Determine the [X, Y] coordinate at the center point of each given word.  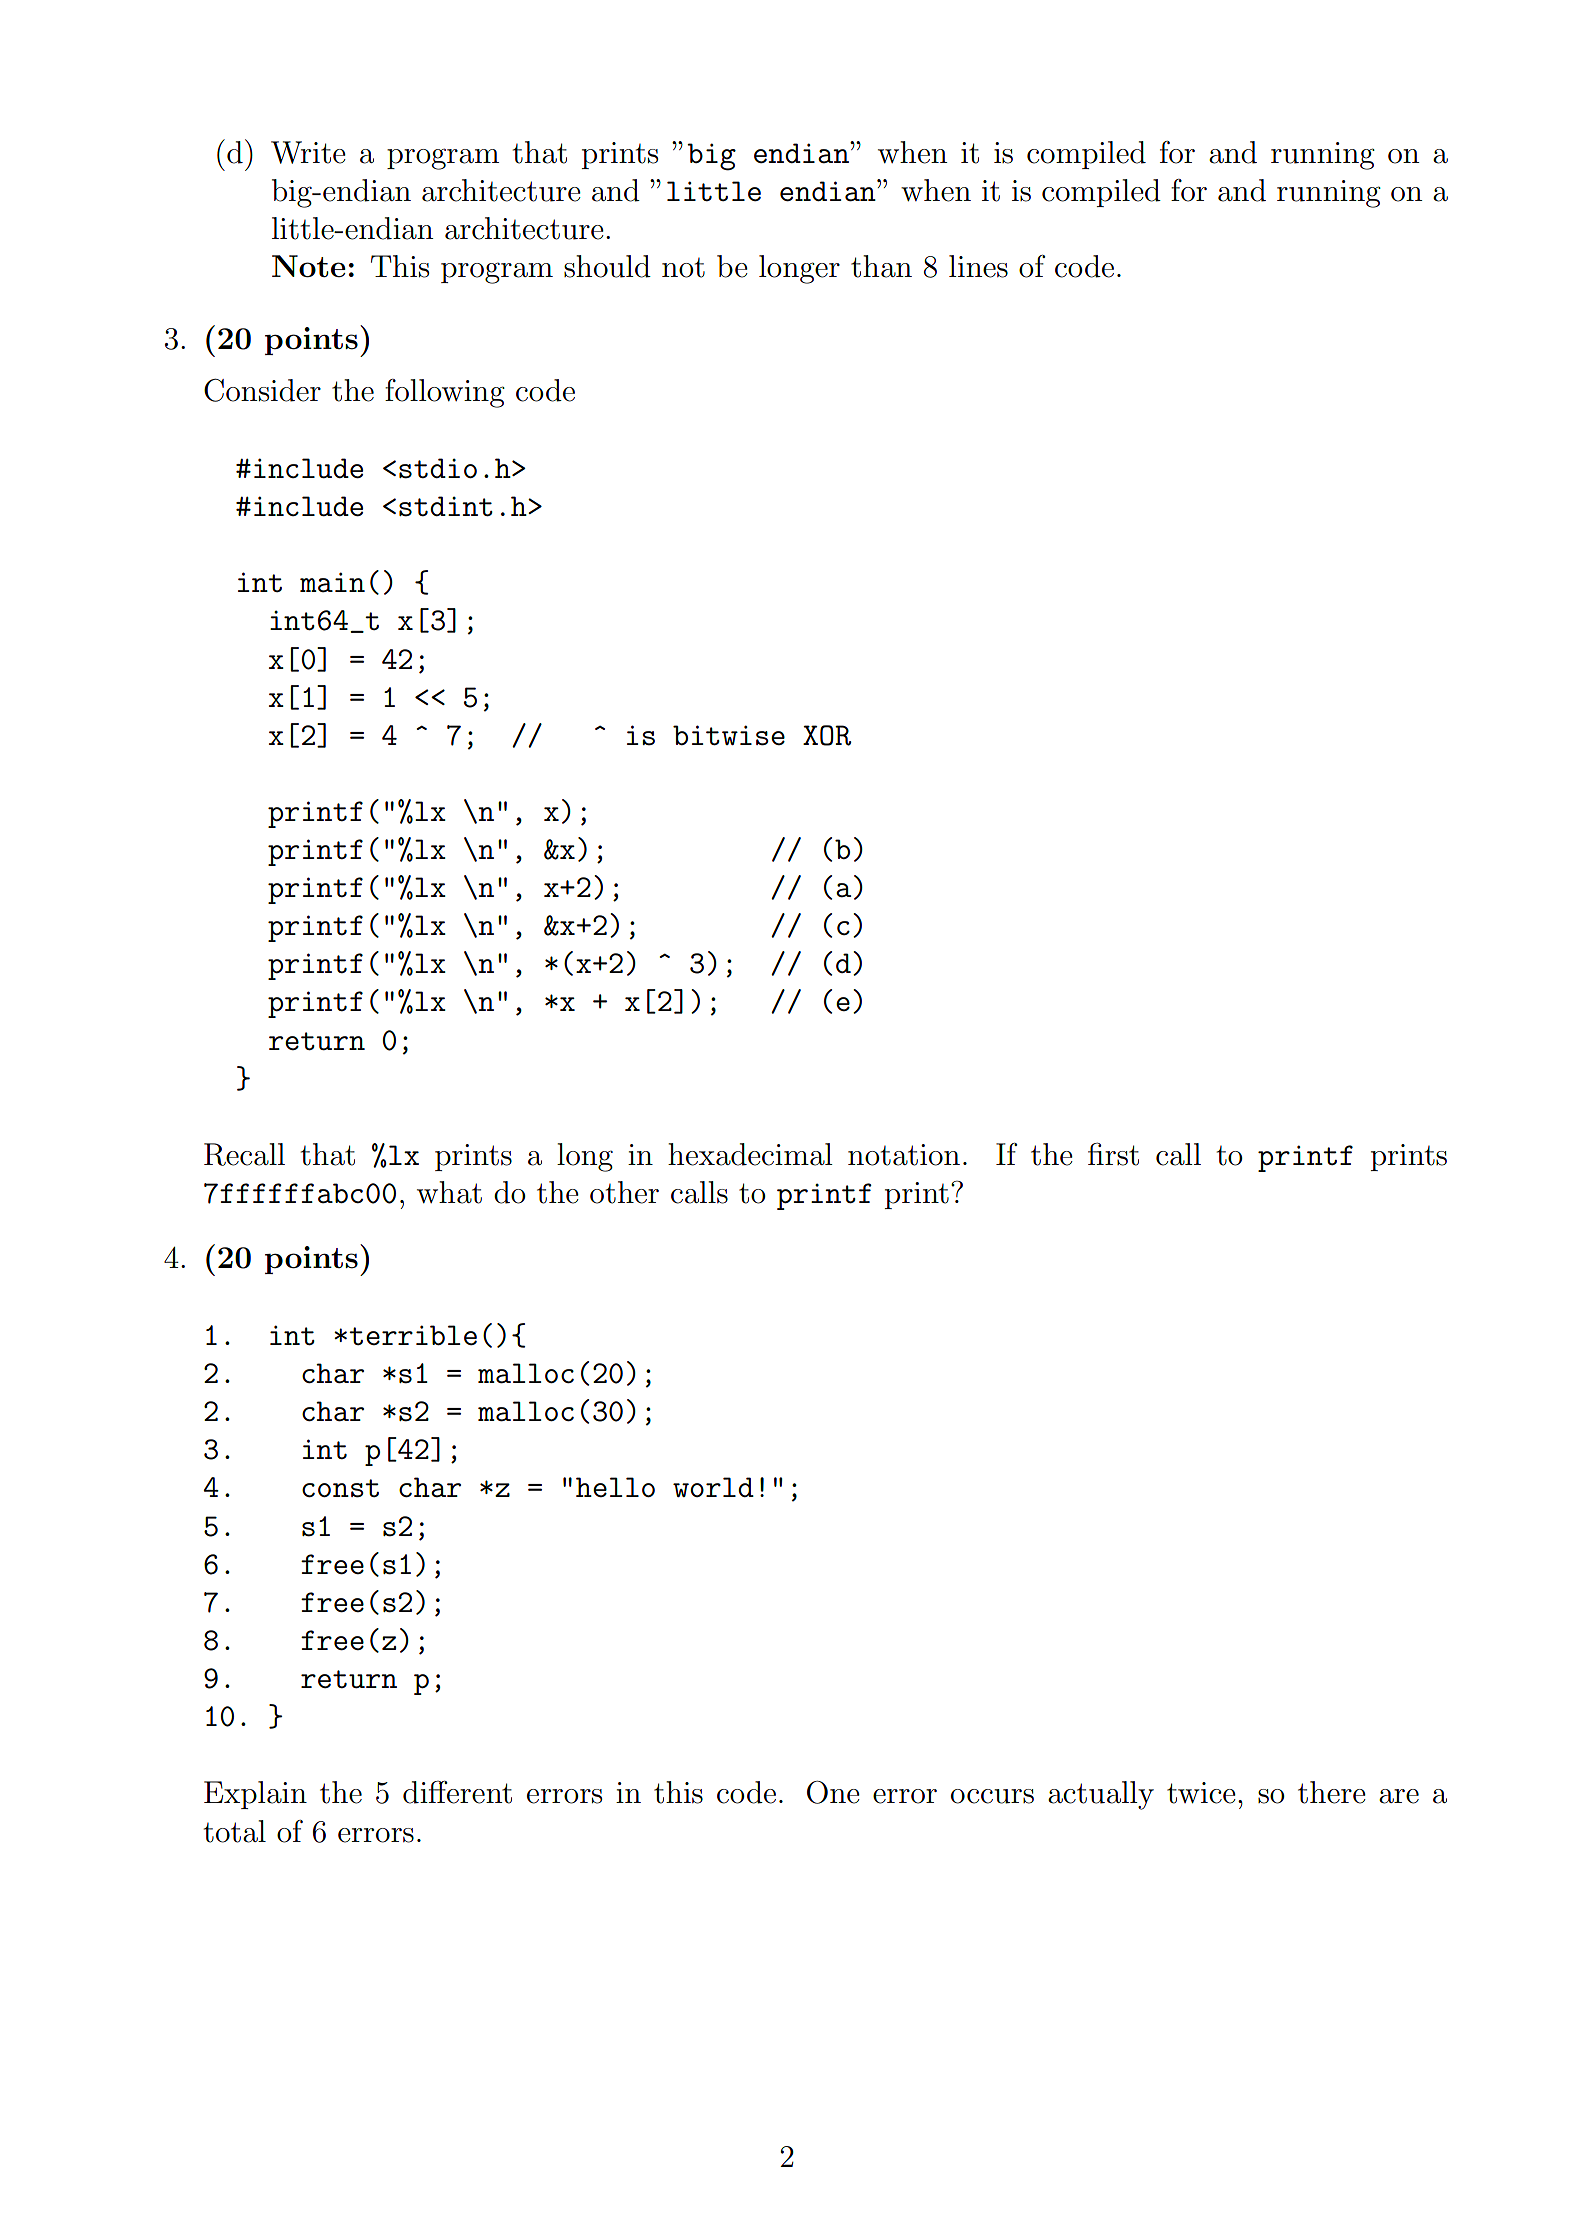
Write [308, 152]
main [332, 582]
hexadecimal [750, 1154]
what [449, 1192]
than [881, 266]
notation [904, 1155]
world [713, 1487]
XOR [827, 735]
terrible [413, 1335]
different [457, 1792]
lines [978, 266]
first [1113, 1154]
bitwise [729, 735]
